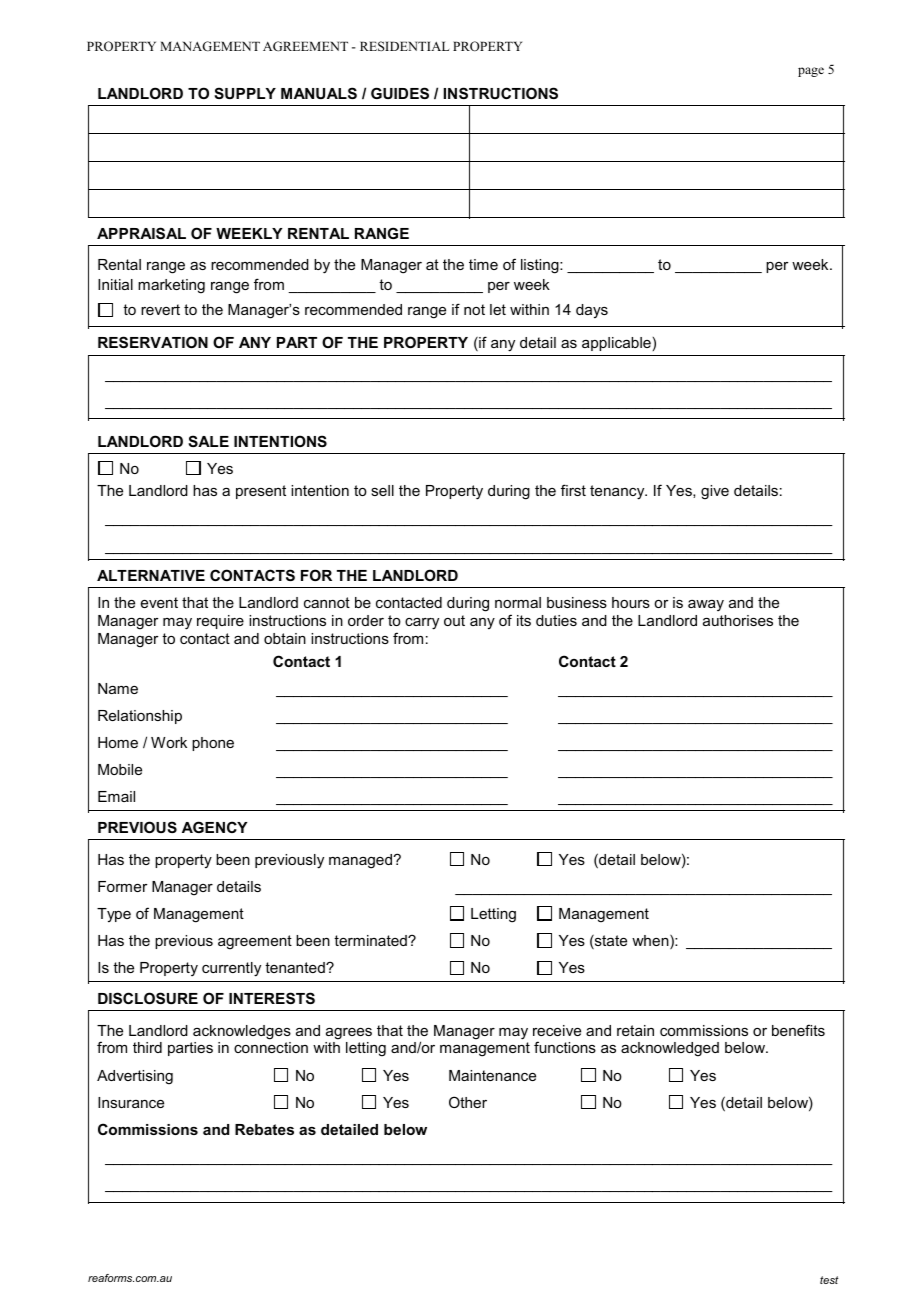  Describe the element at coordinates (220, 622) in the image. I see `require` at that location.
